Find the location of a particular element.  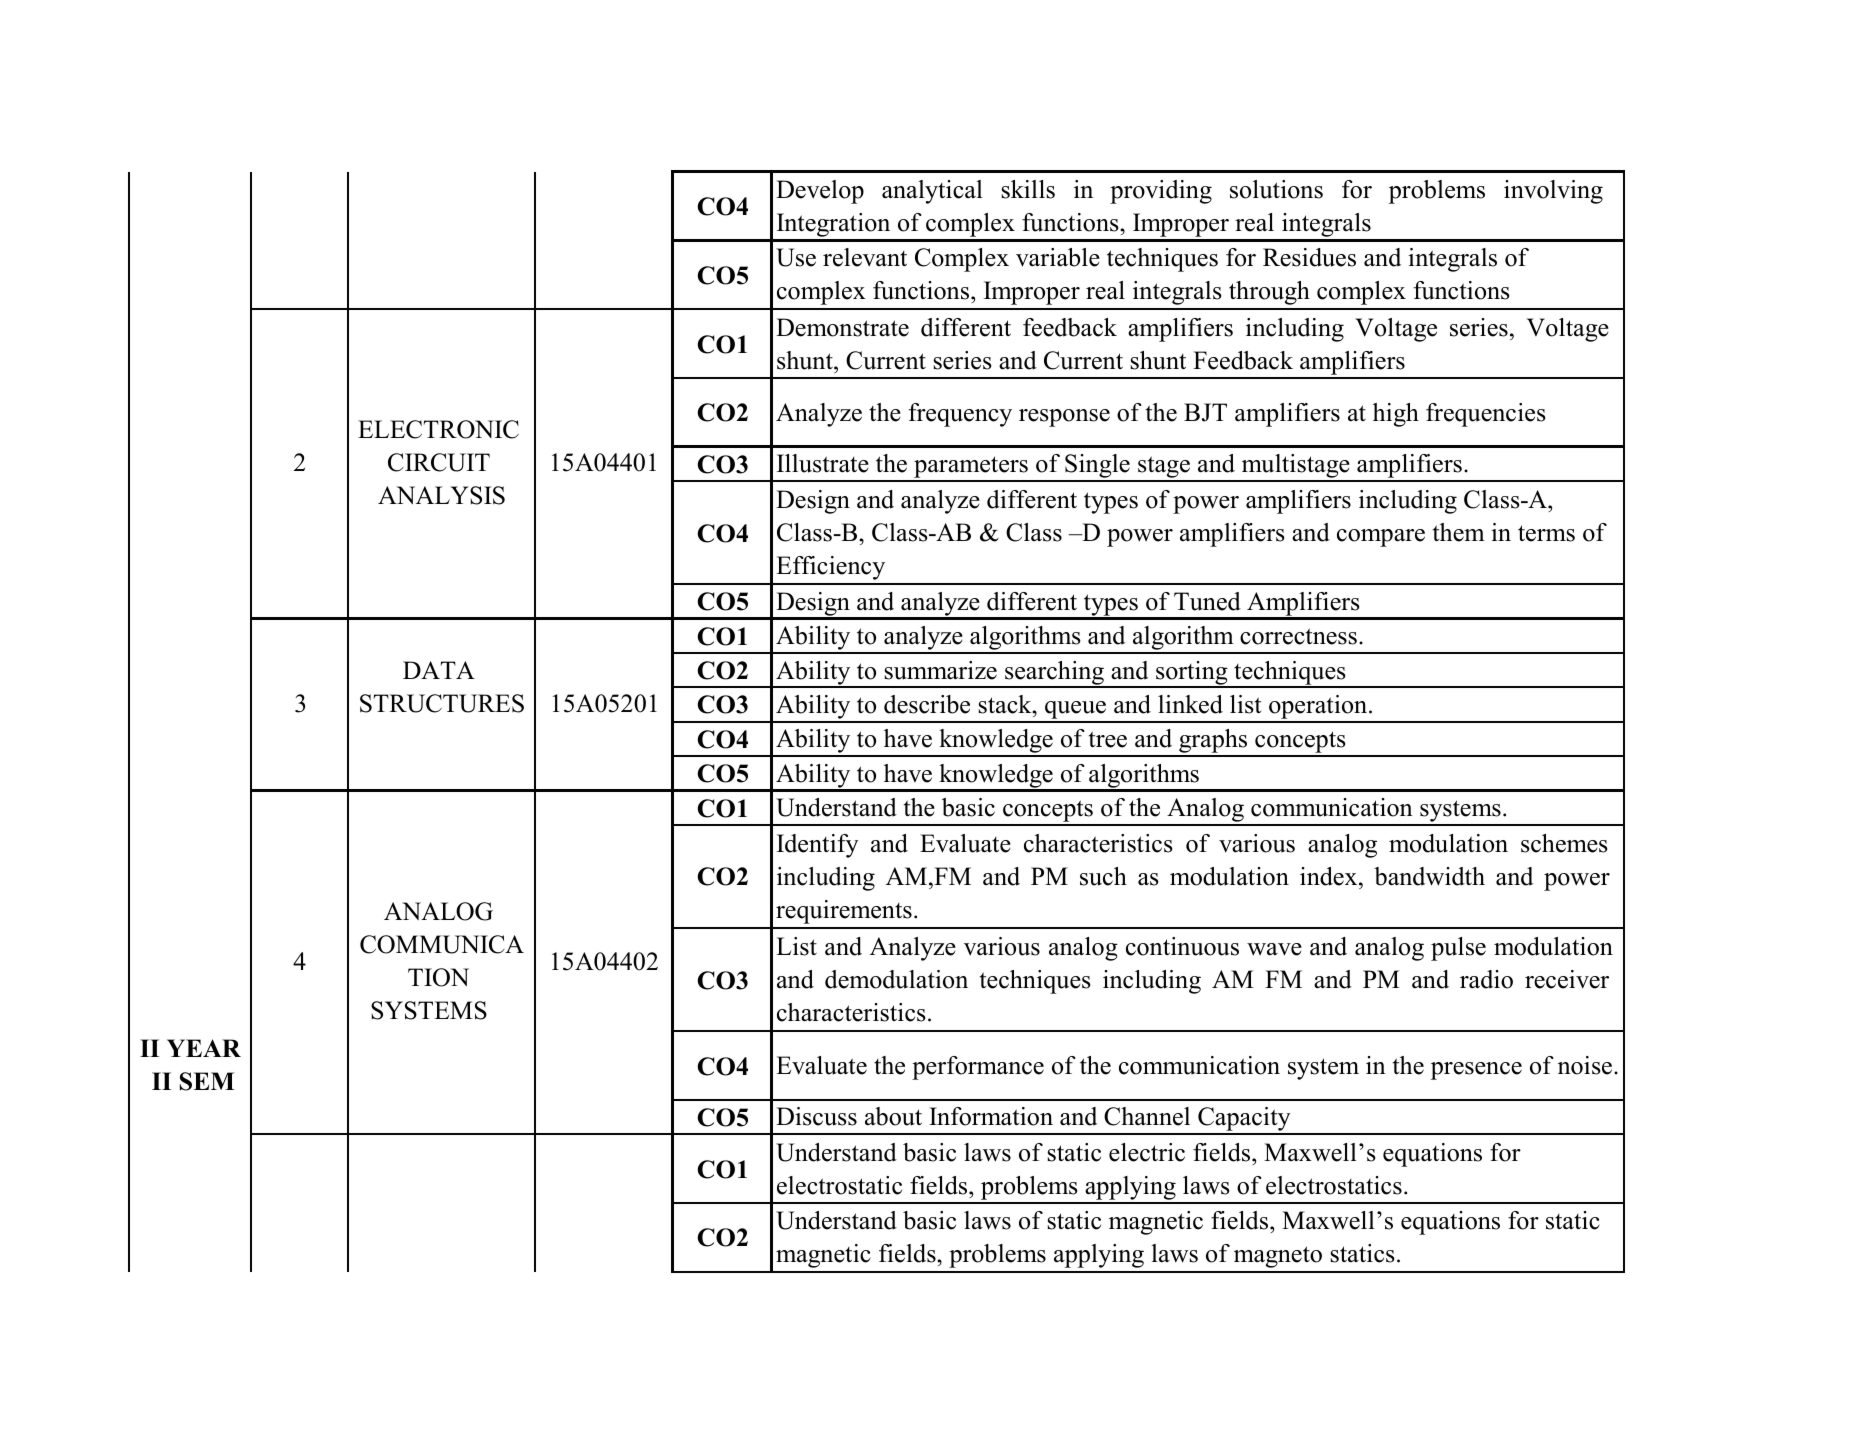

requirements is located at coordinates (844, 912).
